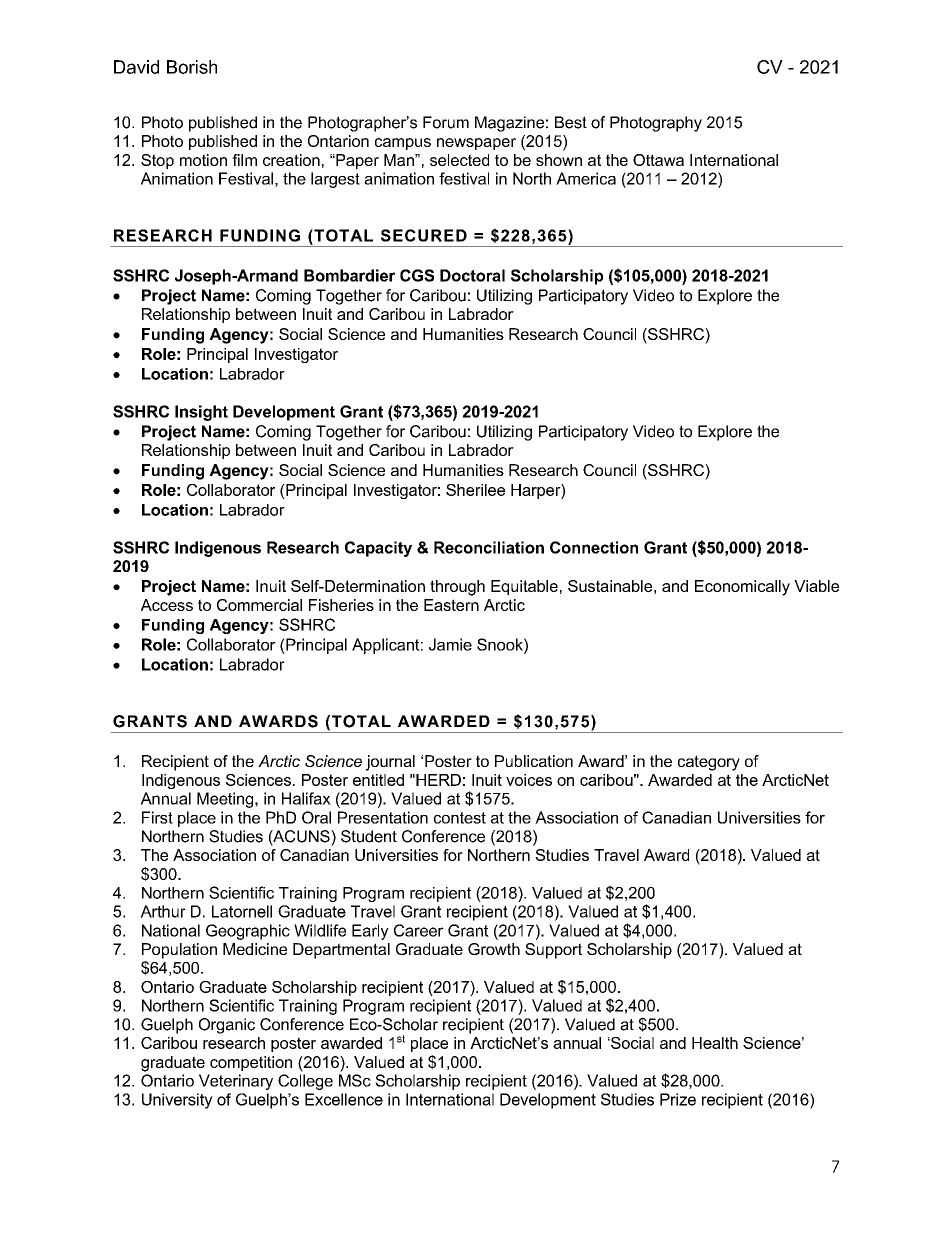 The width and height of the screenshot is (952, 1233). I want to click on Insight, so click(201, 413).
